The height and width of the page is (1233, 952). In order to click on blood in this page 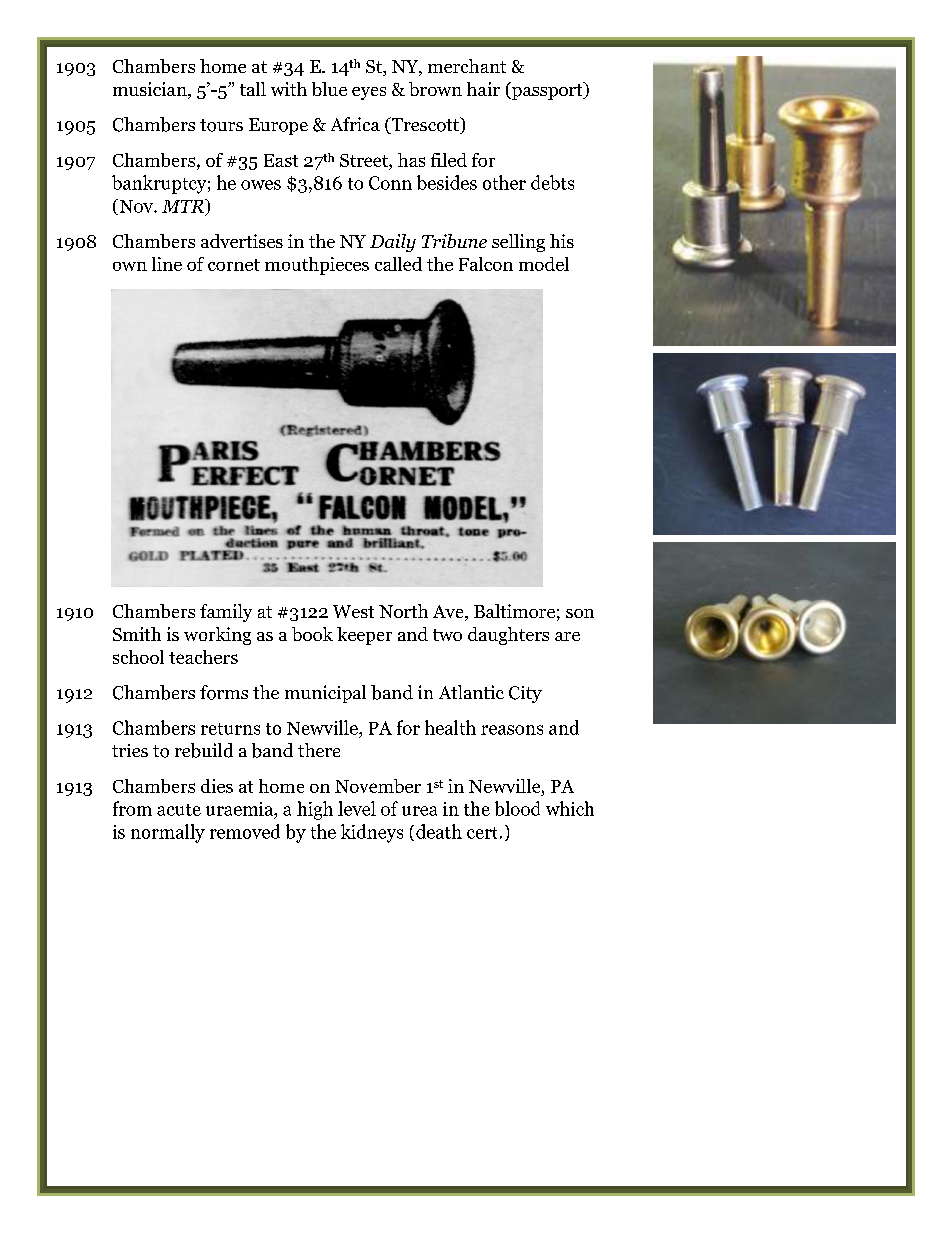, I will do `click(517, 808)`.
